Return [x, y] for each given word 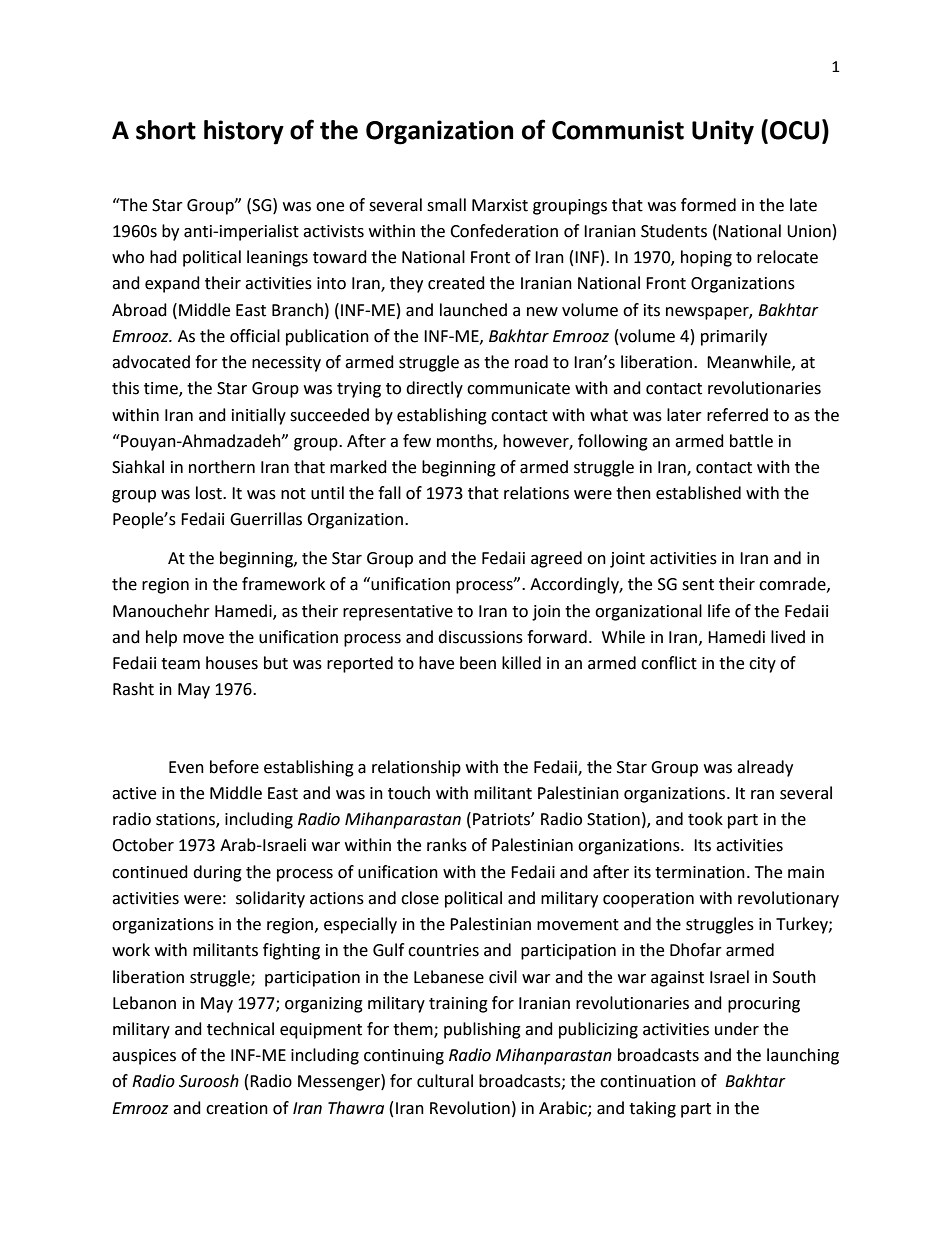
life [719, 611]
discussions [480, 637]
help [161, 638]
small [446, 205]
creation [237, 1108]
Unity [723, 132]
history [244, 132]
